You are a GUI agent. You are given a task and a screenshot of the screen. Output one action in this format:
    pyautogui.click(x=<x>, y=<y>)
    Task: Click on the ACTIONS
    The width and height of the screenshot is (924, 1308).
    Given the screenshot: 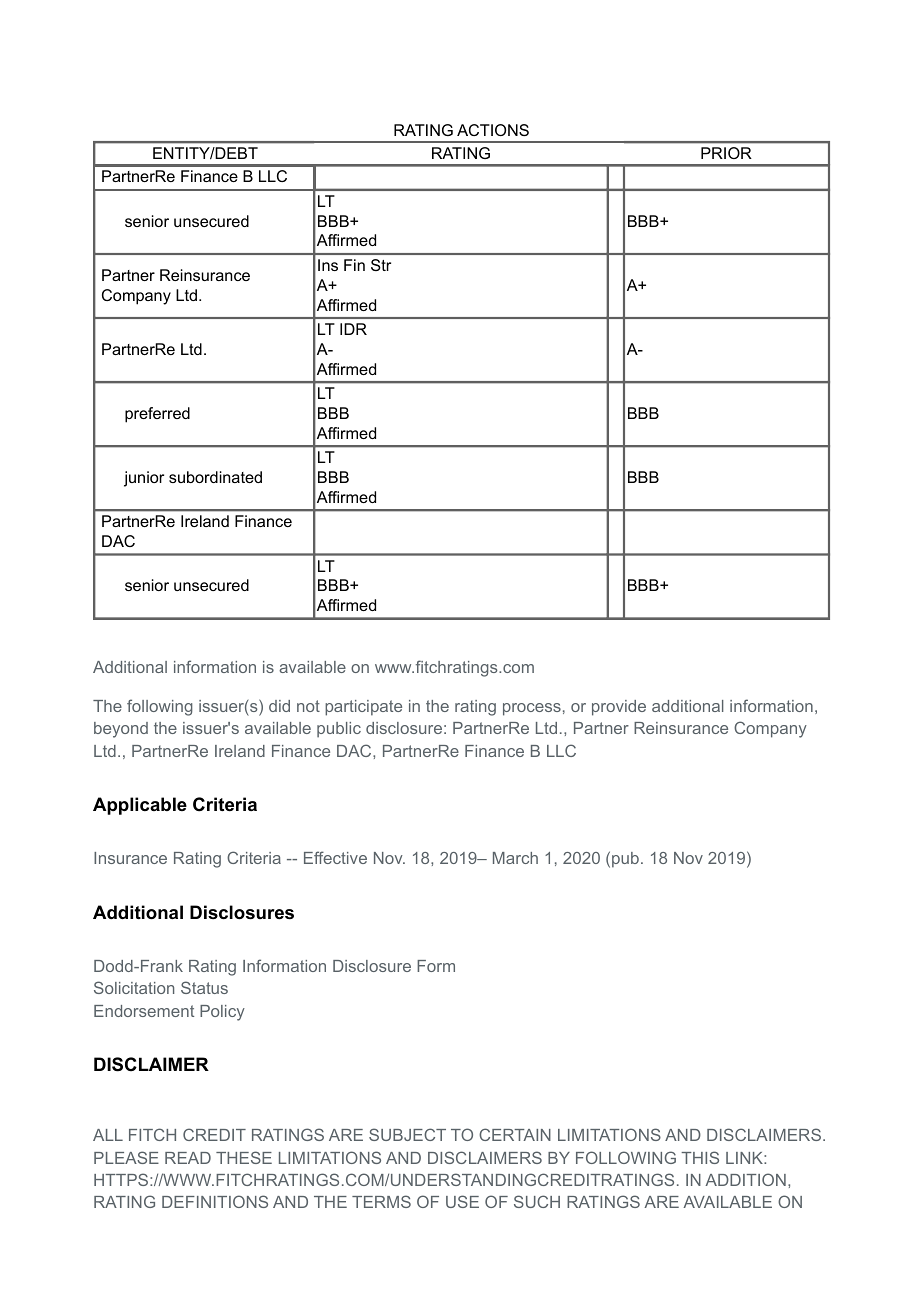 What is the action you would take?
    pyautogui.click(x=493, y=130)
